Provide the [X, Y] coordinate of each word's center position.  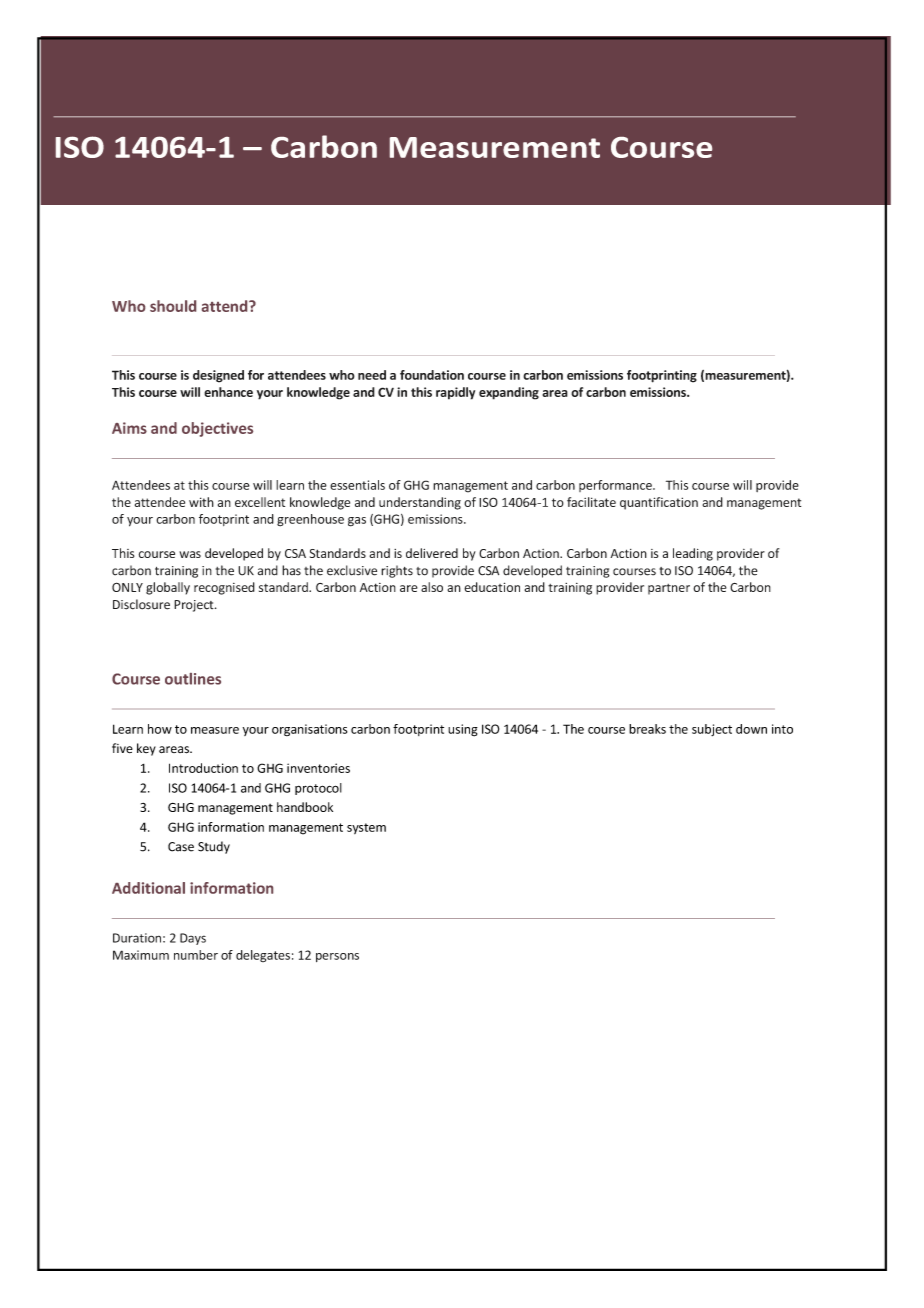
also [432, 587]
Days [193, 939]
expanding [509, 393]
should [173, 306]
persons [337, 957]
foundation [432, 375]
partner [669, 589]
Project [195, 606]
